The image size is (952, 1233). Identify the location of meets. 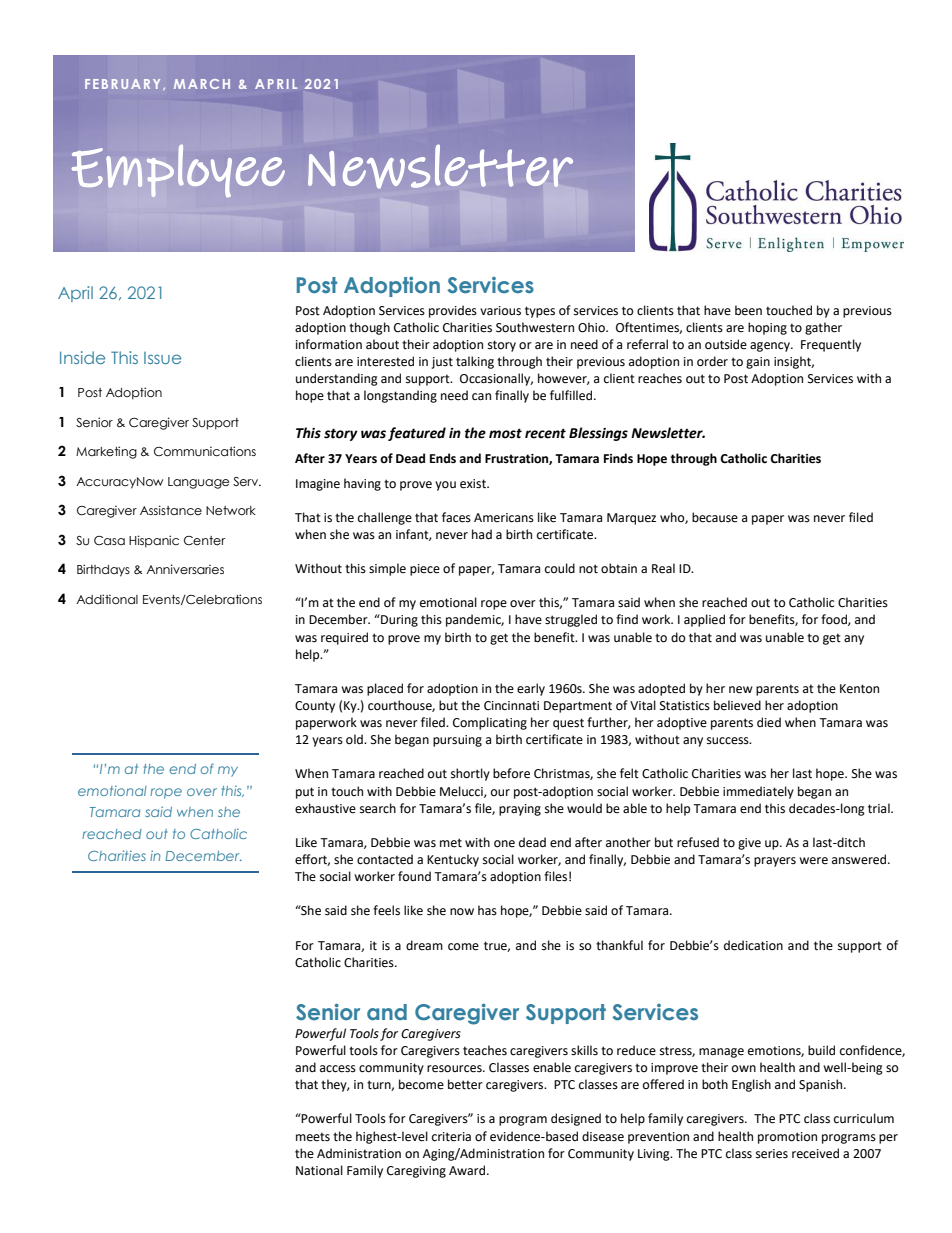
(313, 1137).
